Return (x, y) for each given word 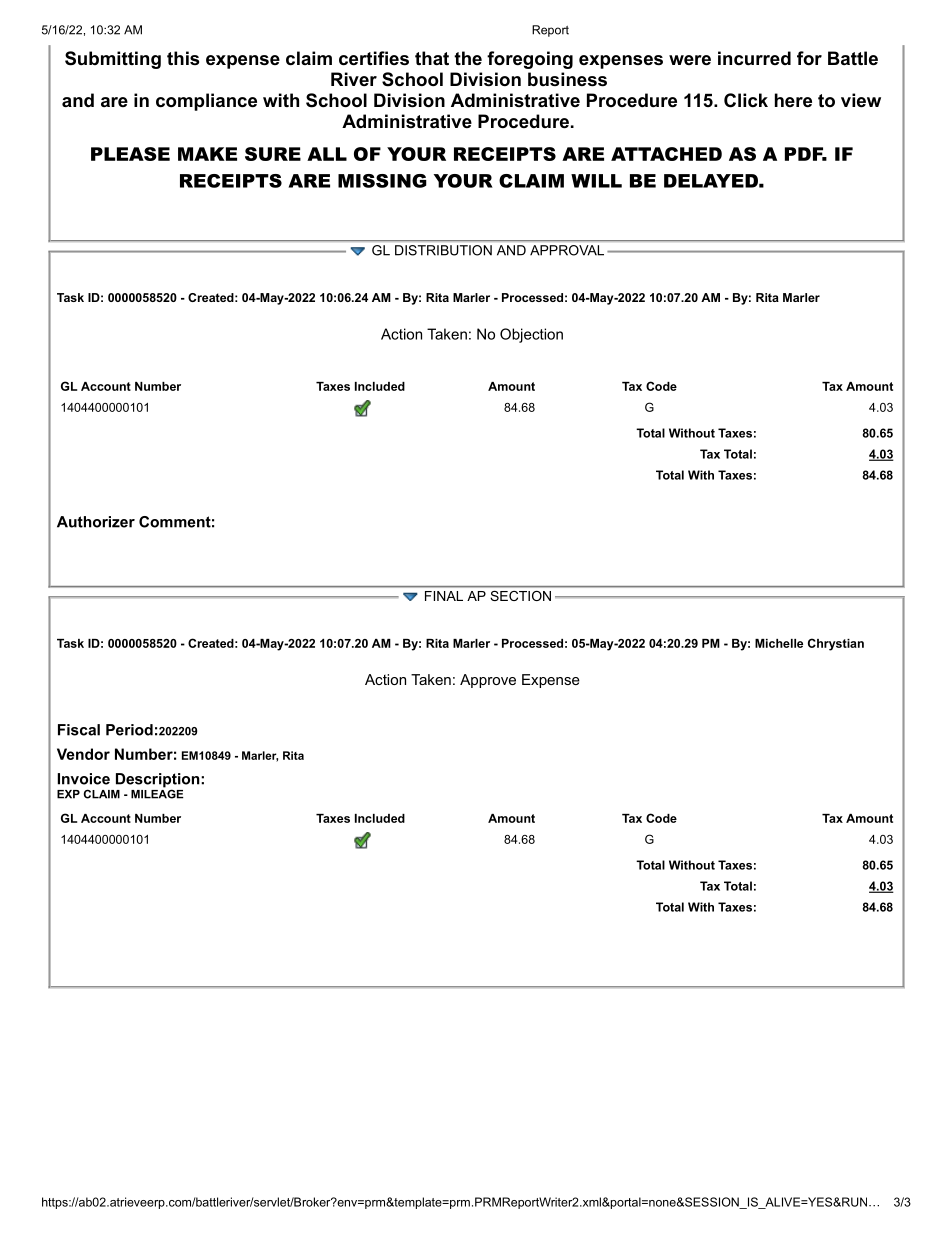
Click (746, 100)
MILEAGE (157, 793)
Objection (531, 335)
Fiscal (79, 730)
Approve (488, 681)
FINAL (444, 596)
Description (159, 781)
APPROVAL (567, 250)
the (468, 58)
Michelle (779, 643)
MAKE (207, 154)
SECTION (521, 596)
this (183, 58)
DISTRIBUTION (443, 250)
